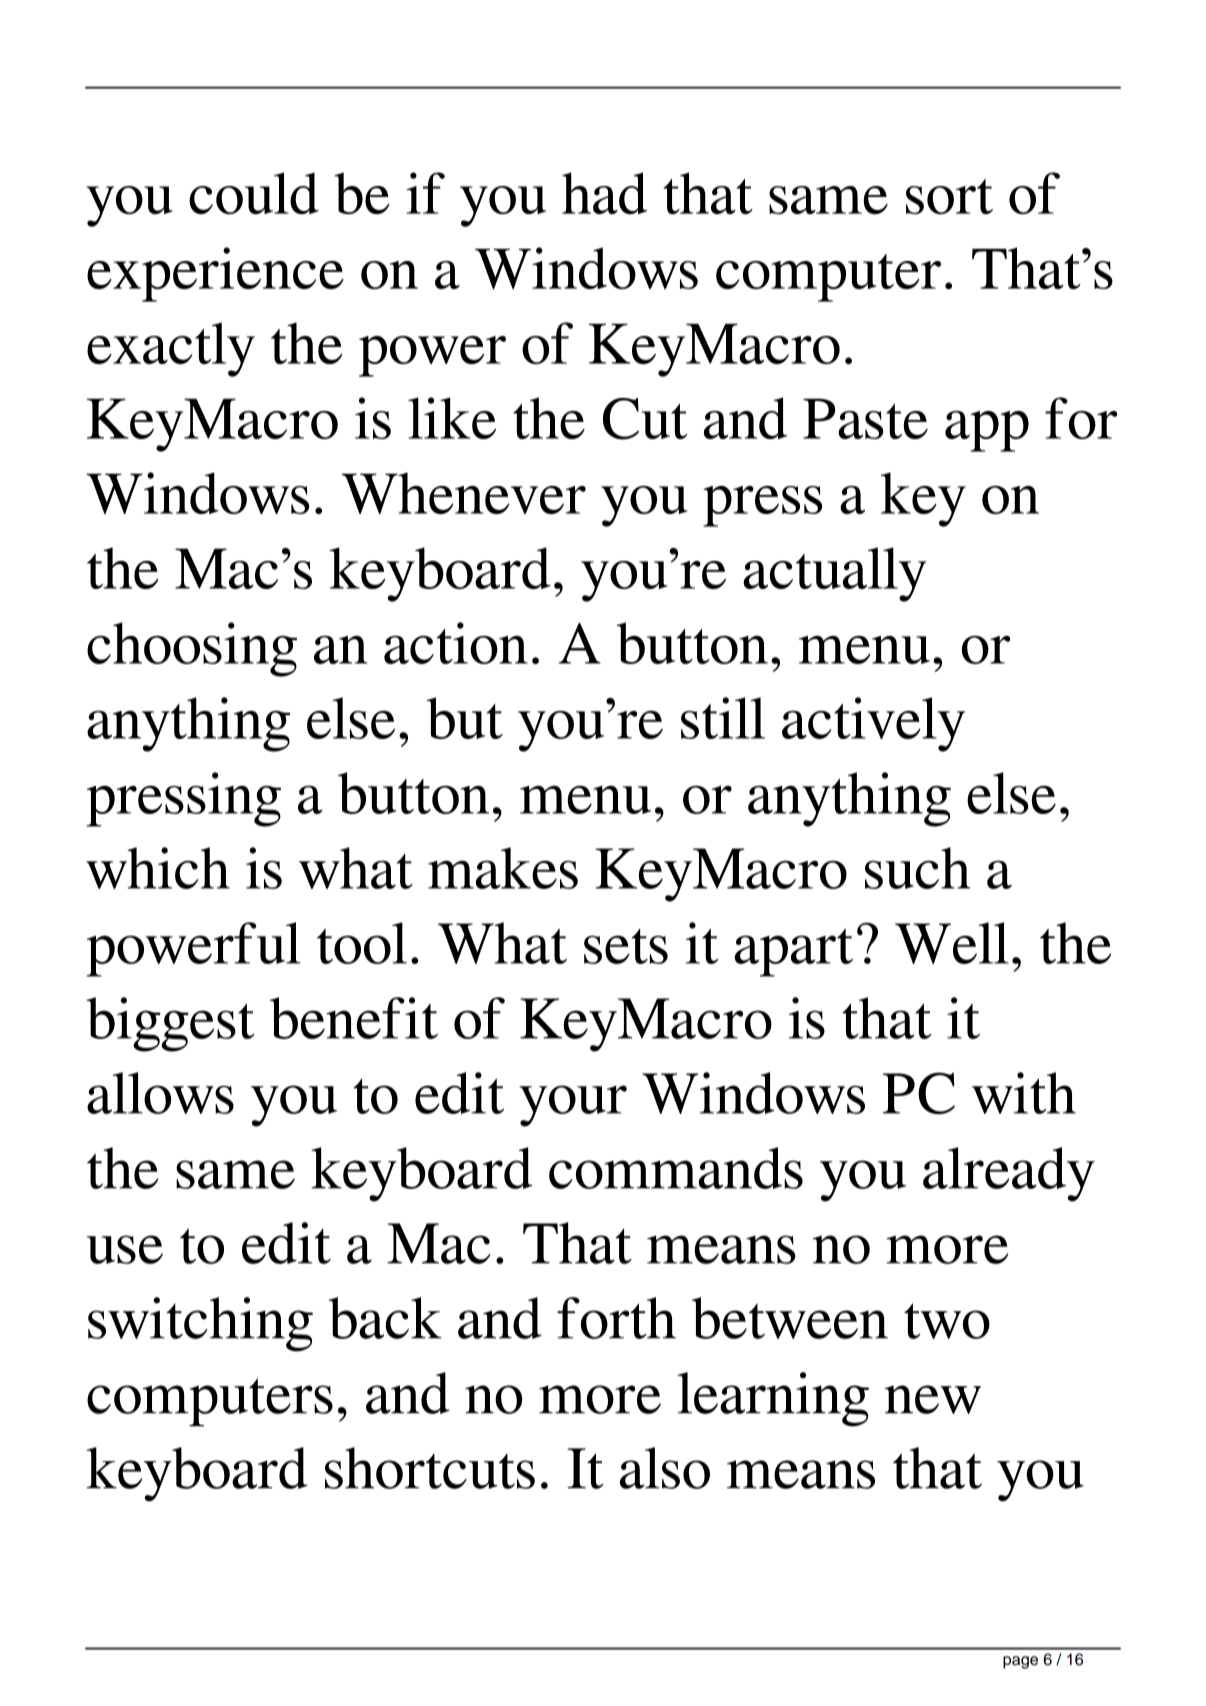  What do you see at coordinates (626, 946) in the screenshot?
I see `sets` at bounding box center [626, 946].
